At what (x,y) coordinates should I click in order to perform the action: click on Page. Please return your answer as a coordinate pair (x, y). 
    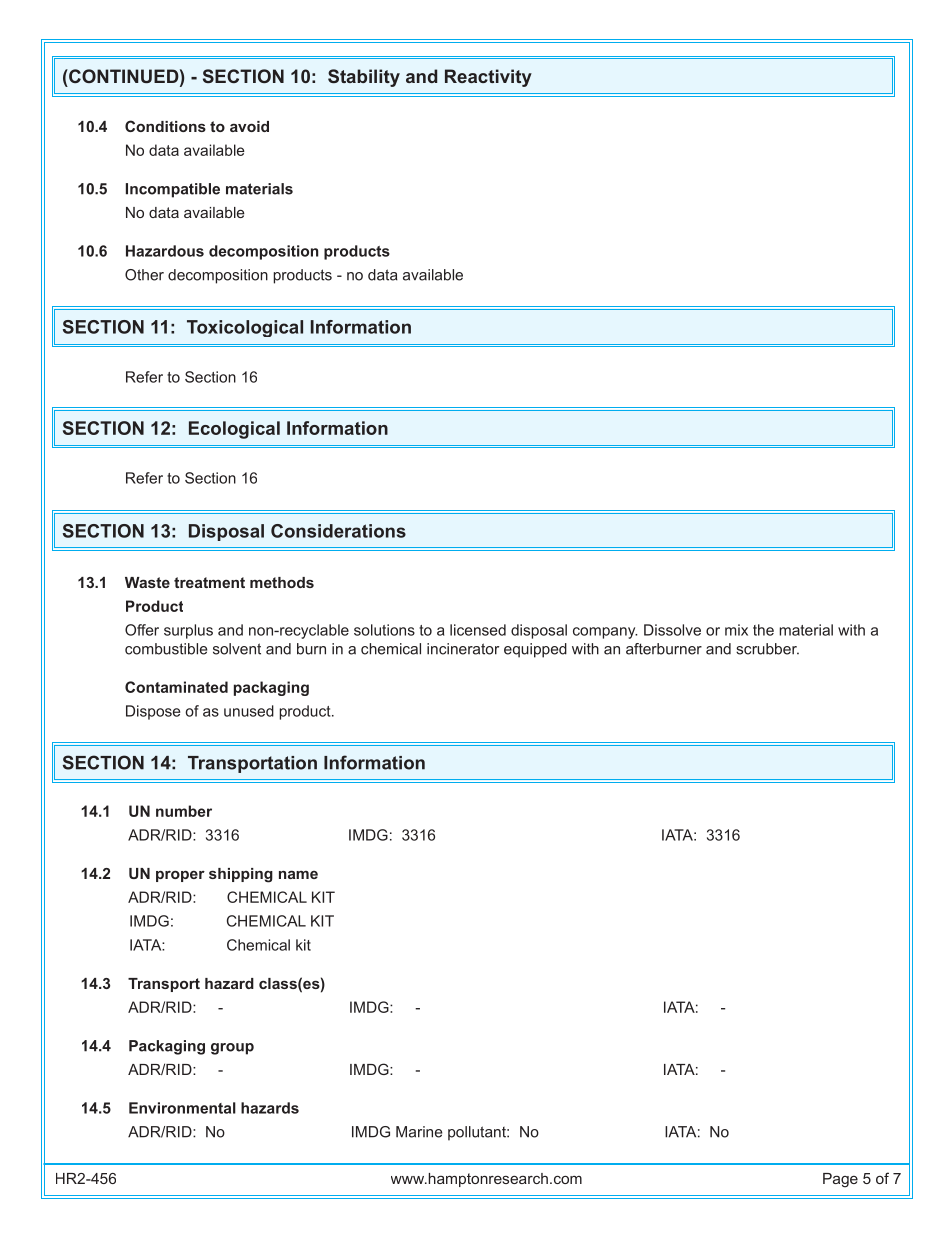
    Looking at the image, I should click on (840, 1180).
